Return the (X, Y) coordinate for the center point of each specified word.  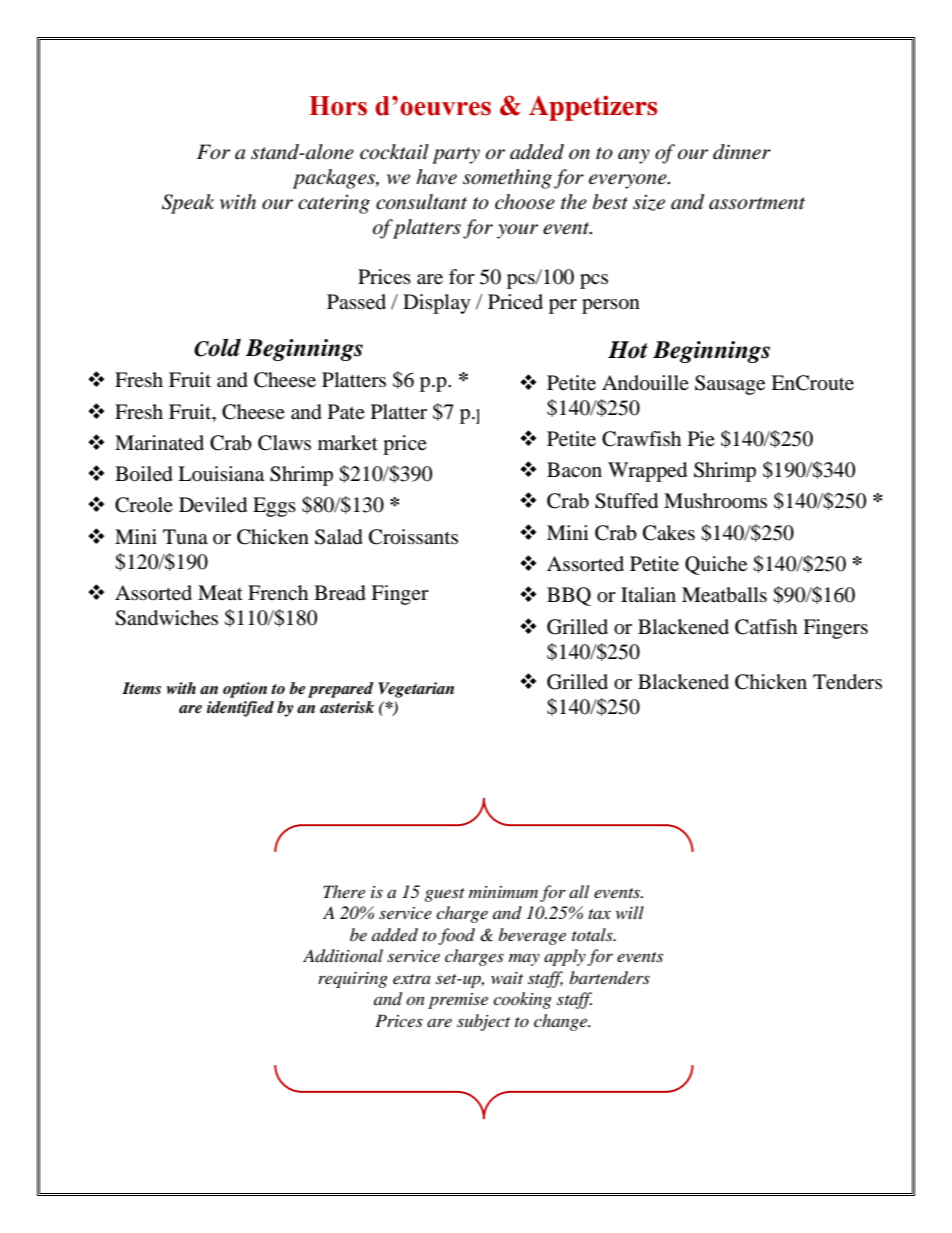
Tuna (185, 536)
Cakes (669, 533)
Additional (343, 956)
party (456, 155)
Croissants (413, 537)
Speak (188, 204)
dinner (742, 152)
